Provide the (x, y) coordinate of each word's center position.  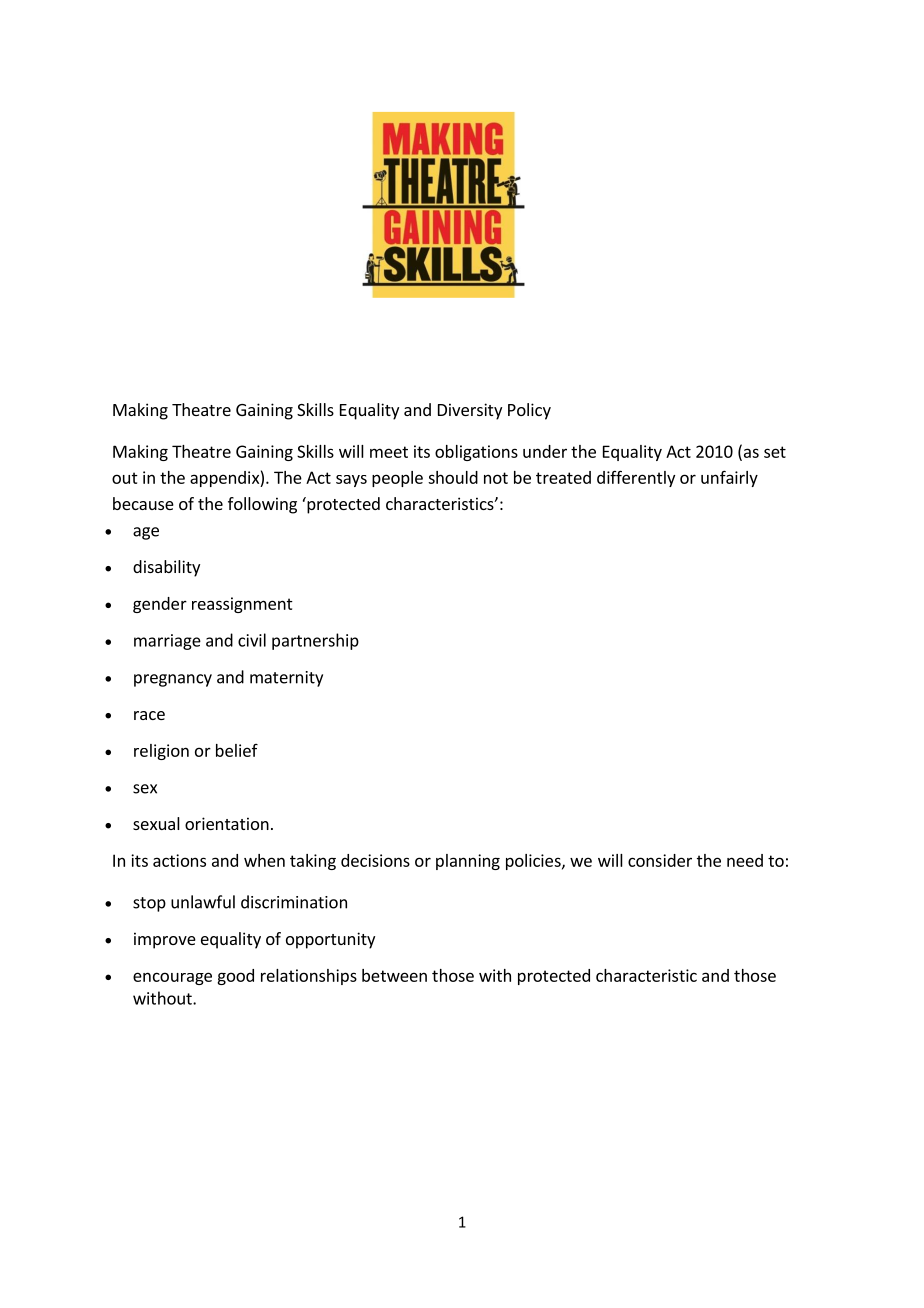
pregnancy (173, 680)
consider (660, 860)
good (235, 977)
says (351, 481)
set (775, 452)
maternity (286, 679)
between (394, 975)
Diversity (470, 411)
